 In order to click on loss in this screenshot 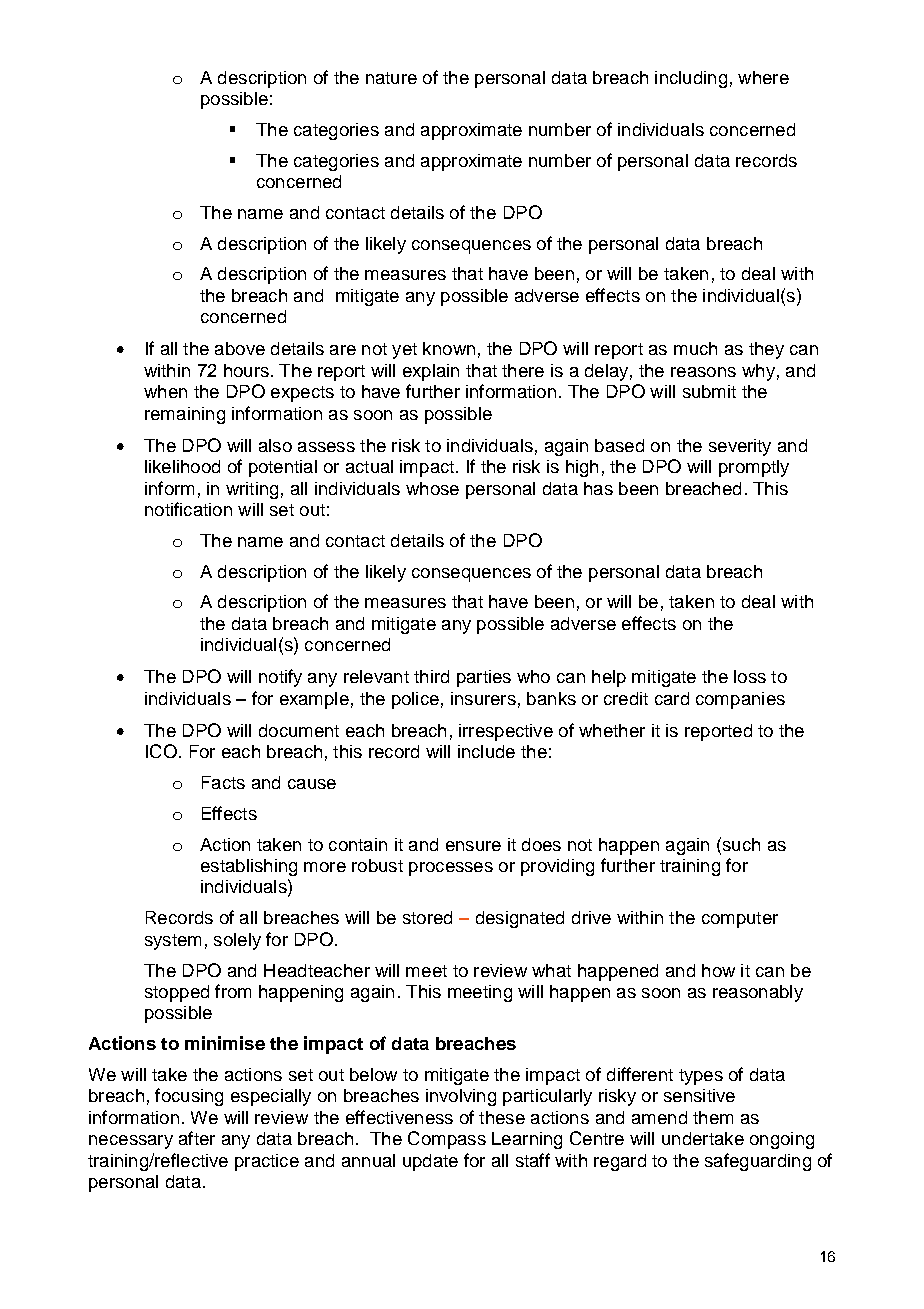, I will do `click(750, 676)`.
